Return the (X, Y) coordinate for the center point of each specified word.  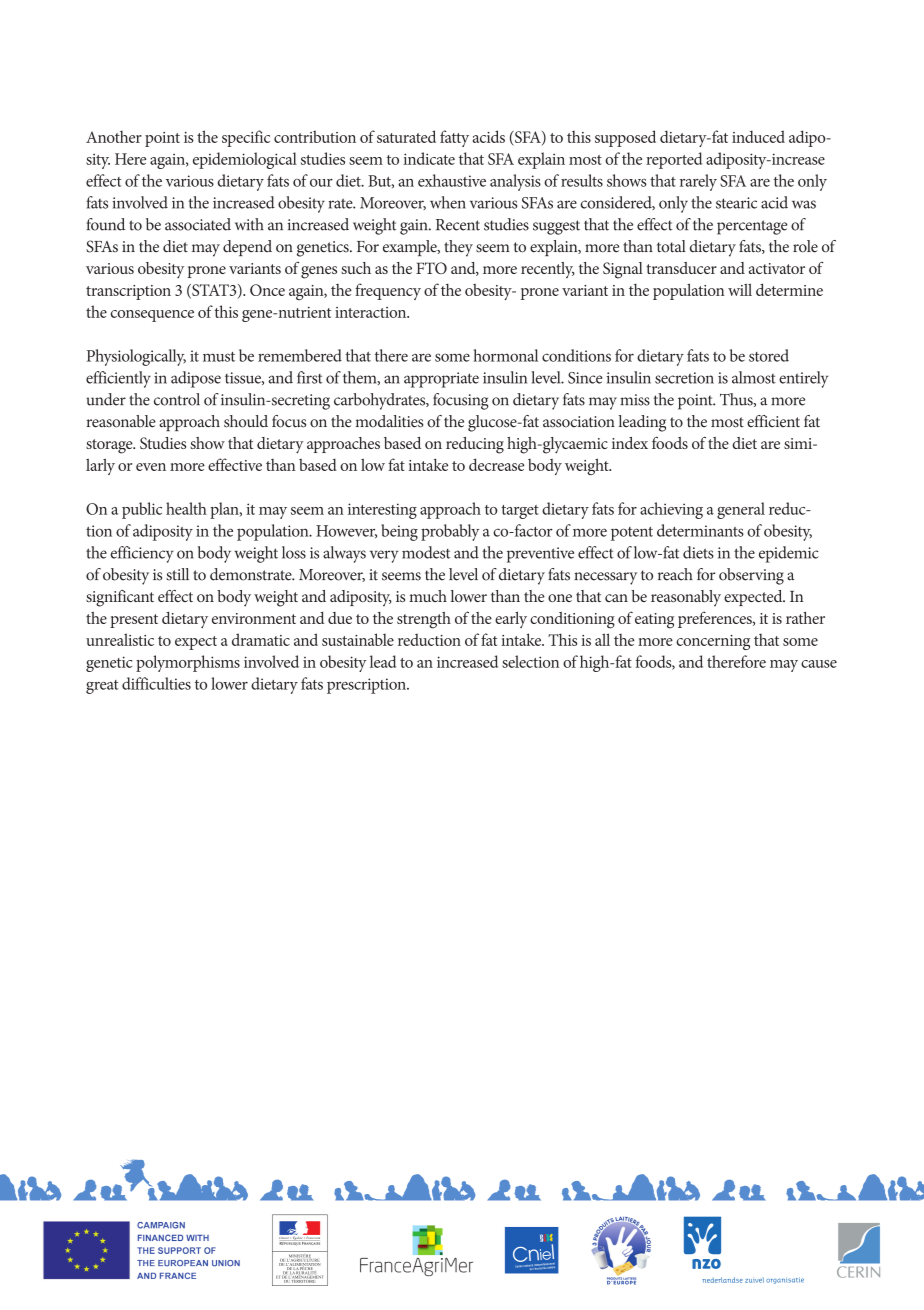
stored (769, 355)
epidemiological (245, 160)
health (186, 508)
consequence (152, 316)
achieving (671, 510)
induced (758, 136)
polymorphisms (188, 663)
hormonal (505, 355)
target (520, 512)
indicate (429, 158)
